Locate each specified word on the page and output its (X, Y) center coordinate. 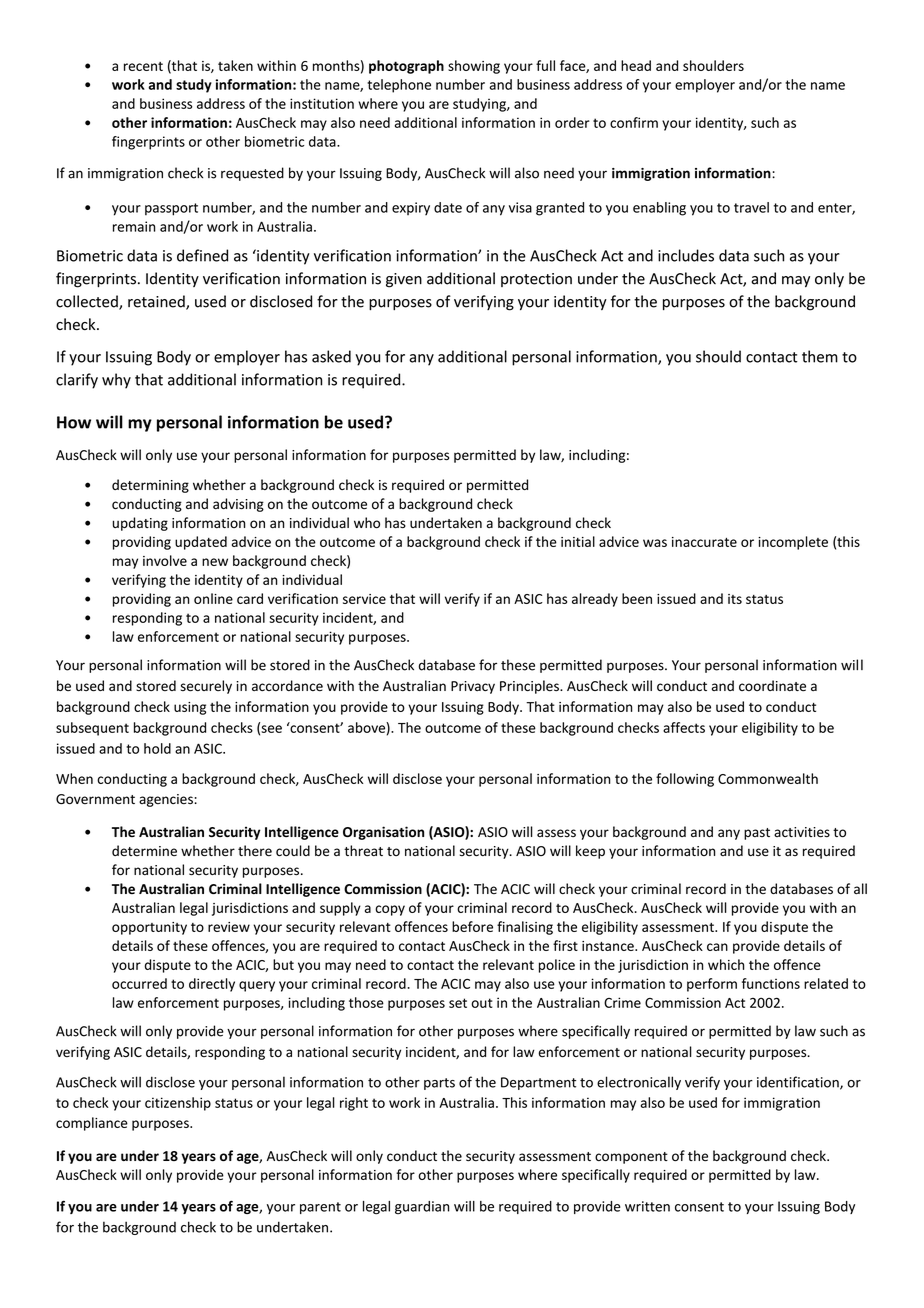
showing (474, 67)
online (213, 598)
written (647, 1206)
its (735, 599)
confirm (634, 122)
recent (143, 66)
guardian (422, 1207)
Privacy (473, 687)
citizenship (178, 1104)
